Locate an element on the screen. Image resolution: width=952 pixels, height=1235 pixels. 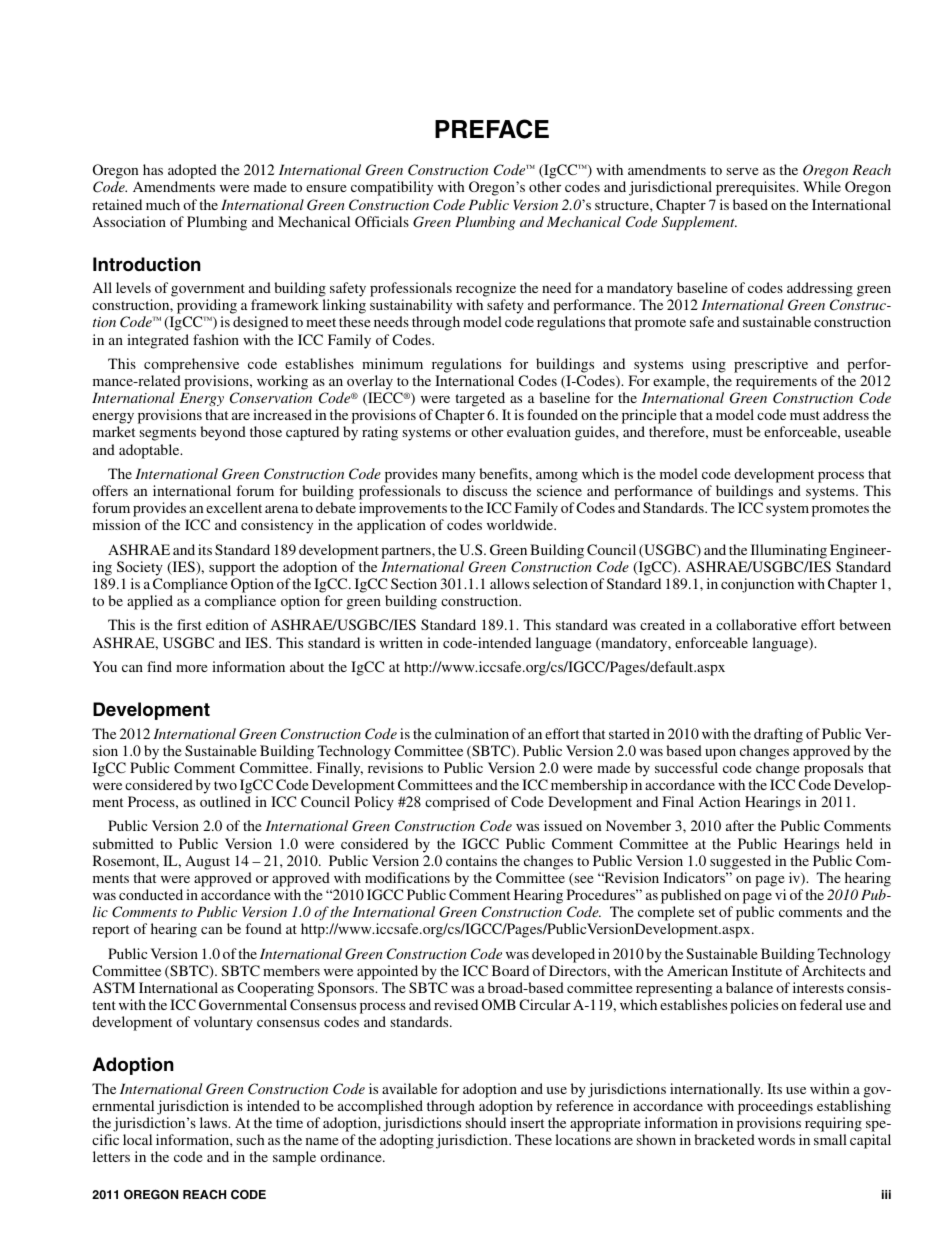
comprehensive is located at coordinates (191, 365).
